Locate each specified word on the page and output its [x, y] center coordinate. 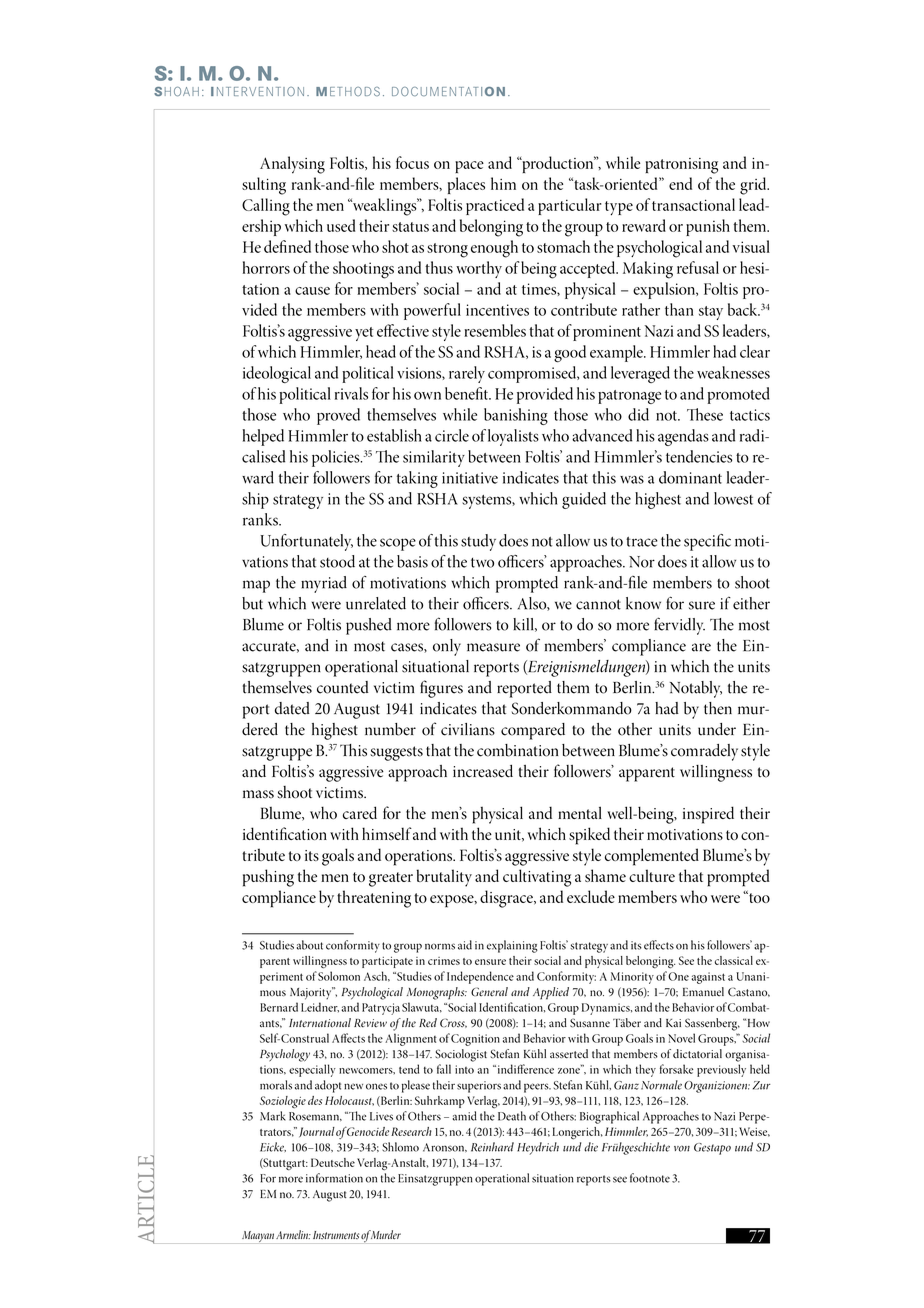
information [334, 1178]
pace [469, 167]
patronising [681, 166]
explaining [512, 946]
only [447, 647]
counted [343, 687]
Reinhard [492, 1147]
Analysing [292, 165]
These [705, 414]
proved [338, 416]
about [310, 945]
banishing [516, 416]
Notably [696, 689]
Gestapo [712, 1149]
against [708, 978]
